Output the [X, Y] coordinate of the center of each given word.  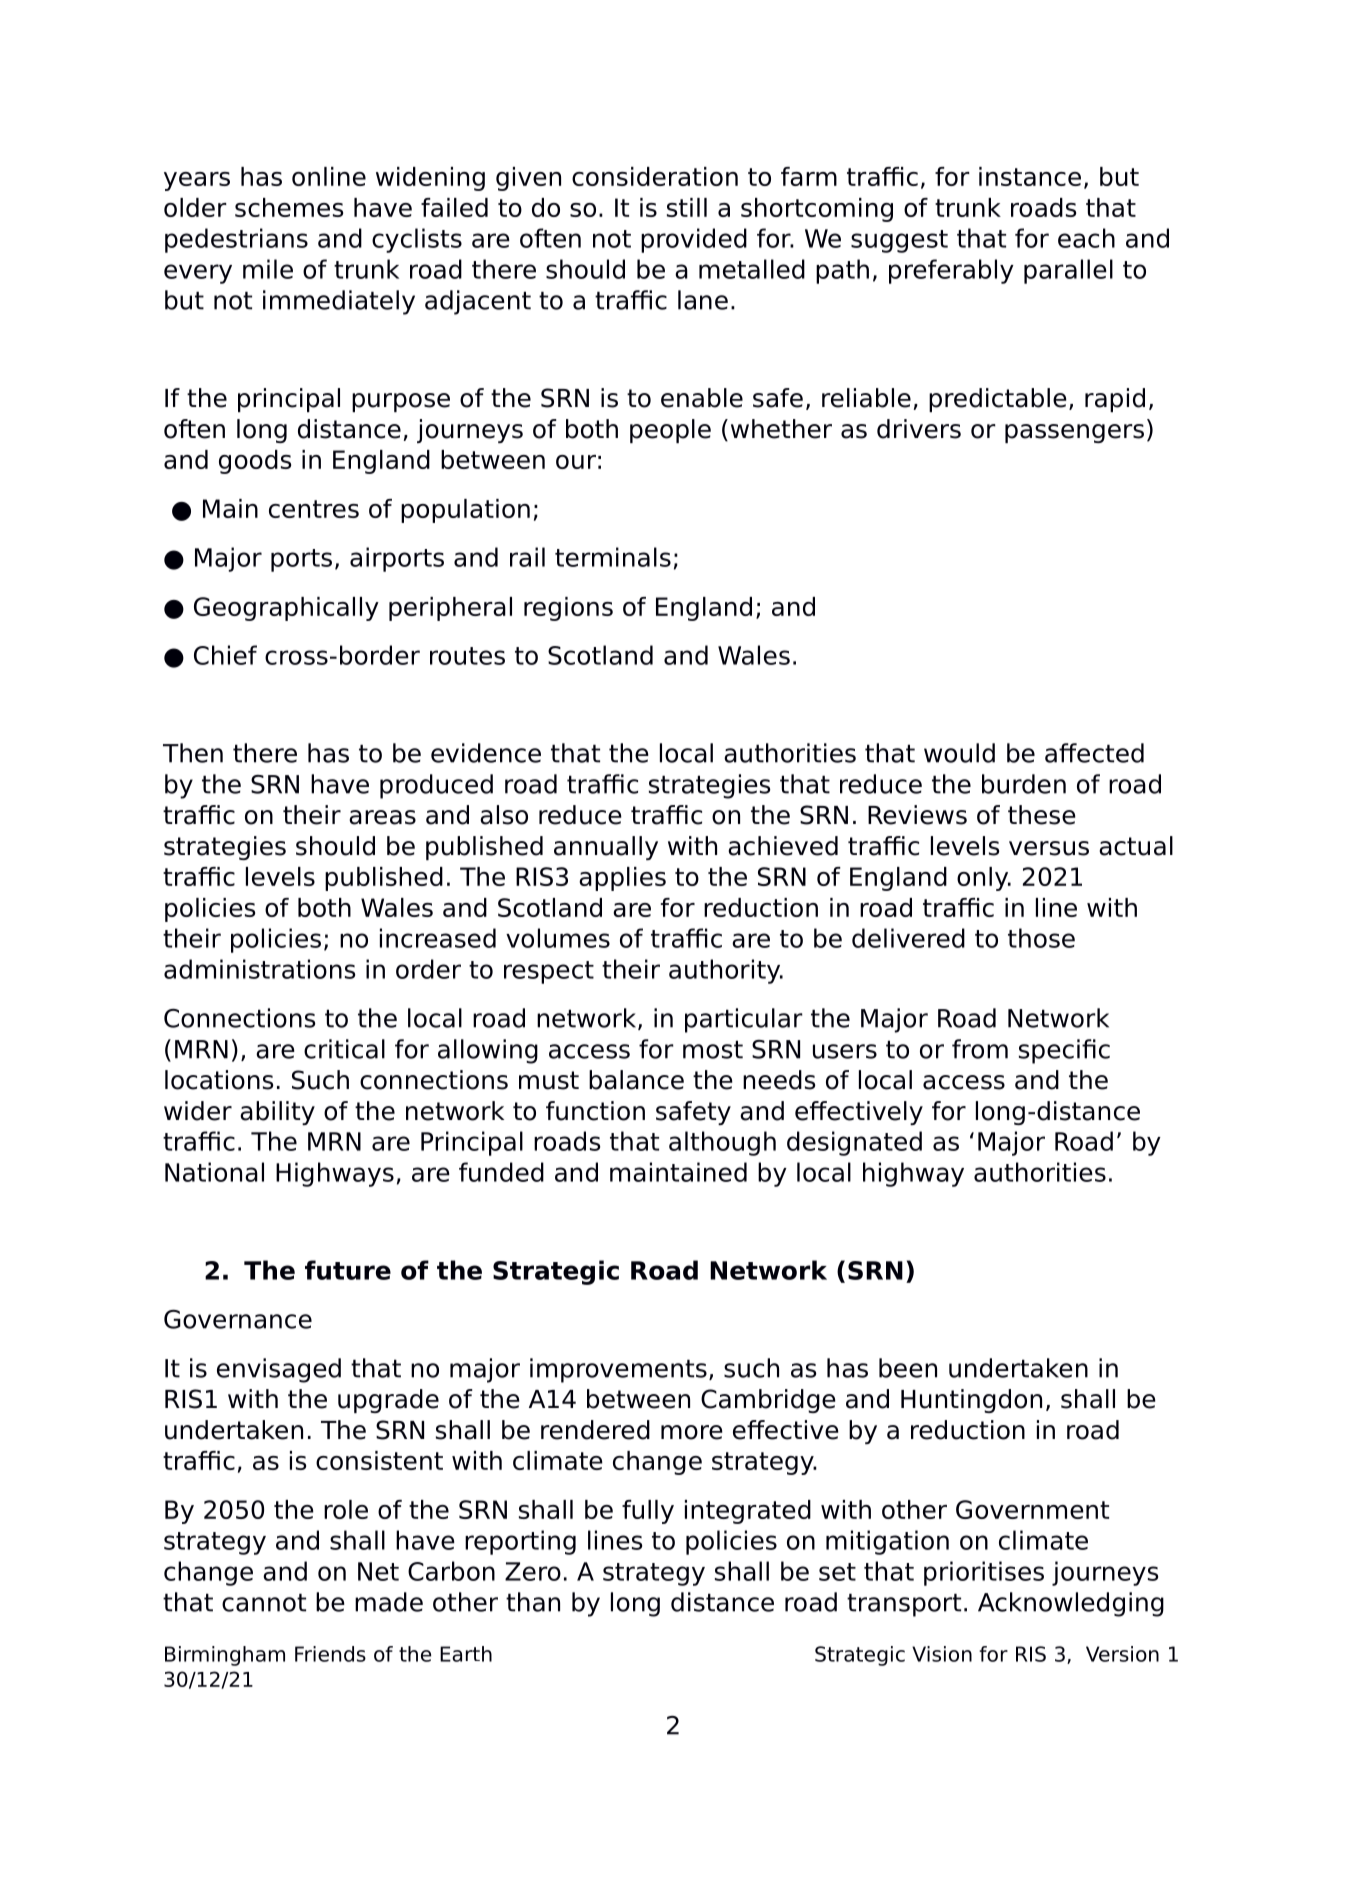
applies [622, 879]
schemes [289, 207]
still [687, 207]
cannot [264, 1602]
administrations [259, 969]
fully [648, 1512]
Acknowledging [1071, 1604]
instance [1030, 176]
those [1041, 938]
